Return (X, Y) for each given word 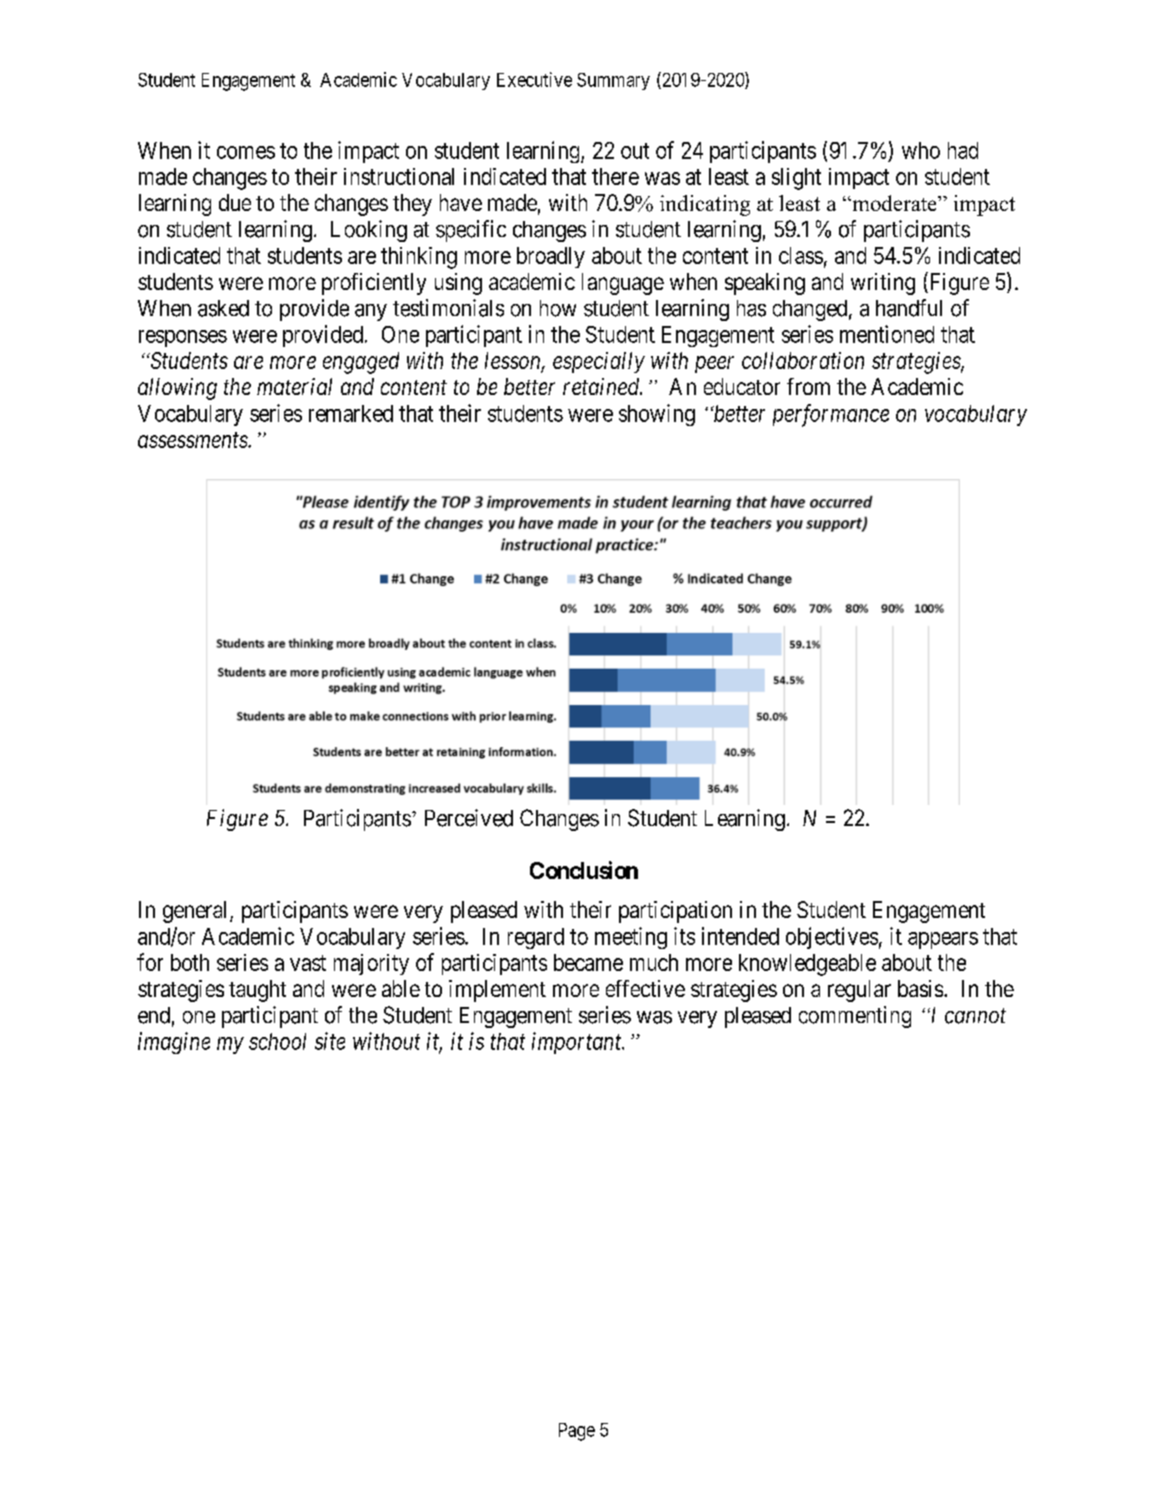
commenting (855, 1017)
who (921, 150)
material (294, 386)
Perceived (469, 818)
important (578, 1043)
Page (577, 1432)
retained (602, 386)
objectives (832, 938)
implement (497, 991)
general (197, 912)
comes (246, 152)
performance (831, 415)
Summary (613, 81)
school (277, 1041)
